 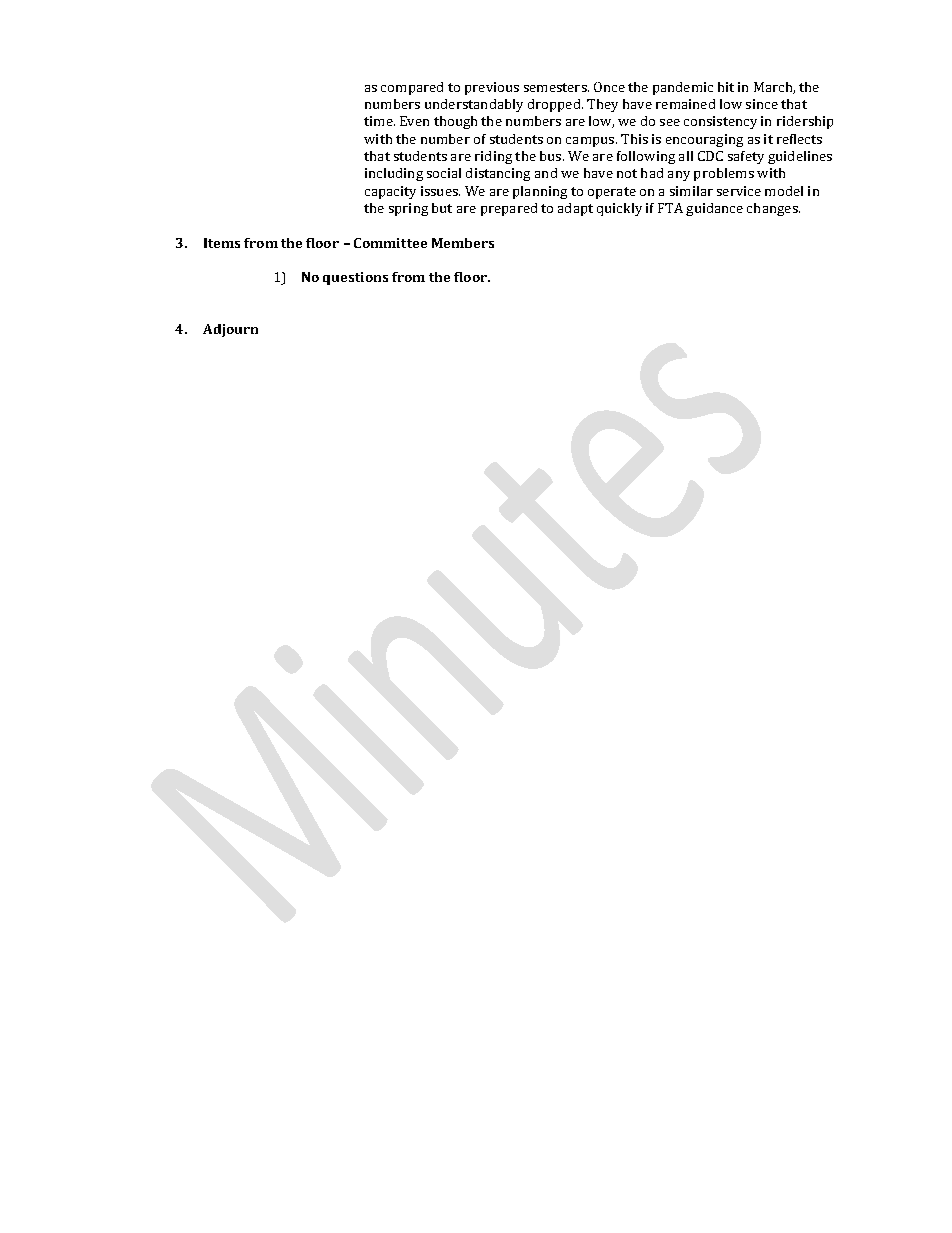 I want to click on previous, so click(x=492, y=88).
